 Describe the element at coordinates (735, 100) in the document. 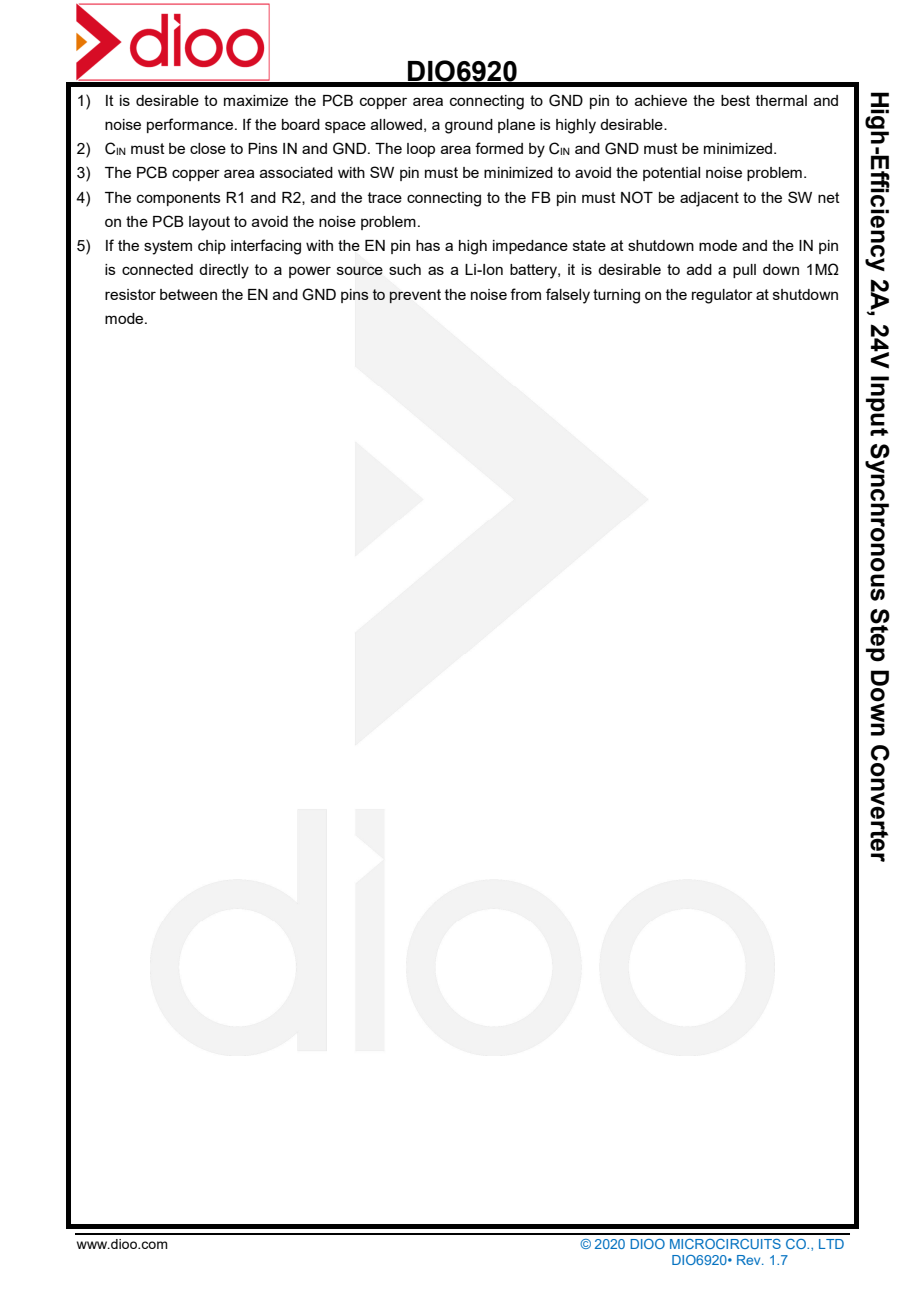

I see `best` at that location.
